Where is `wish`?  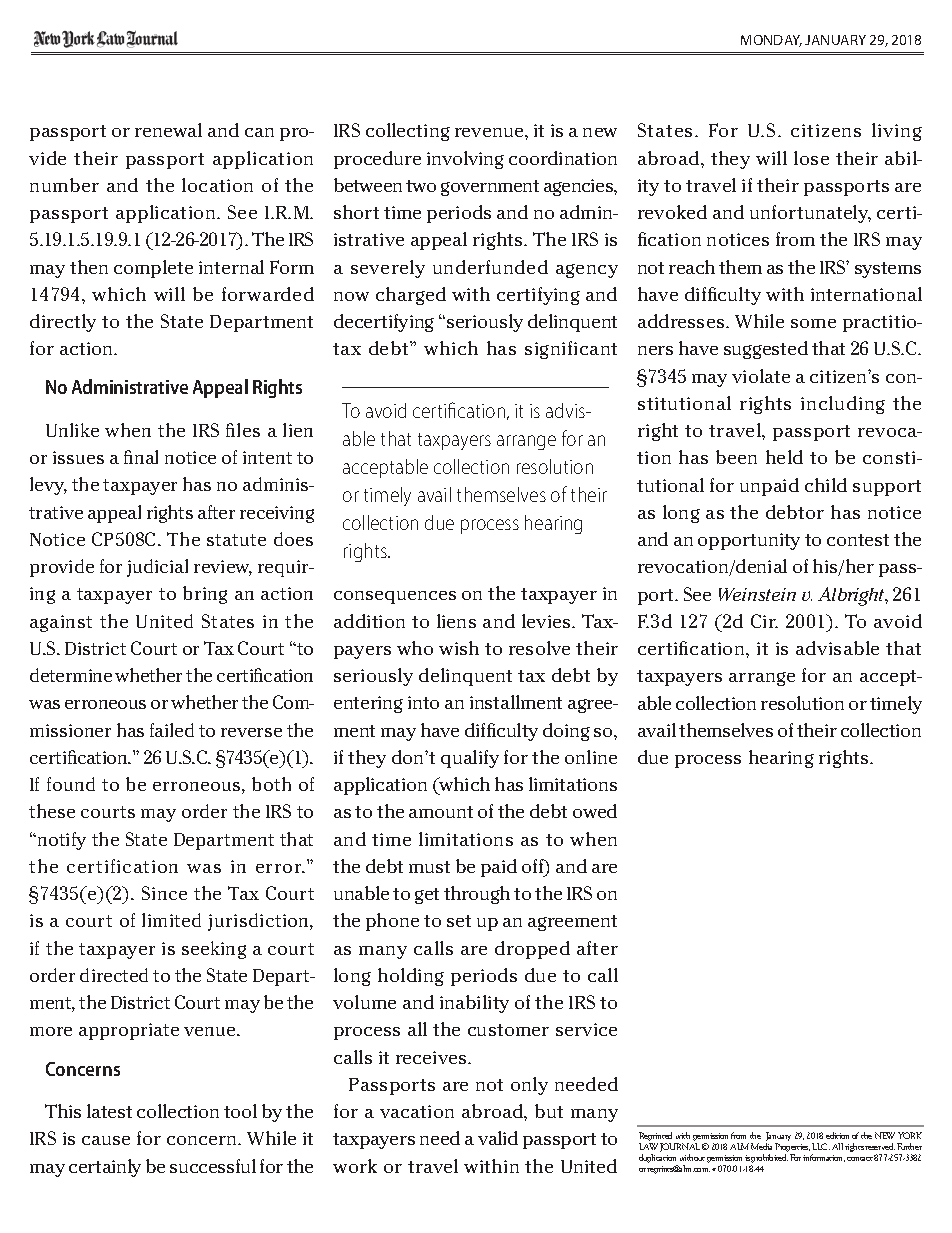
wish is located at coordinates (459, 648).
